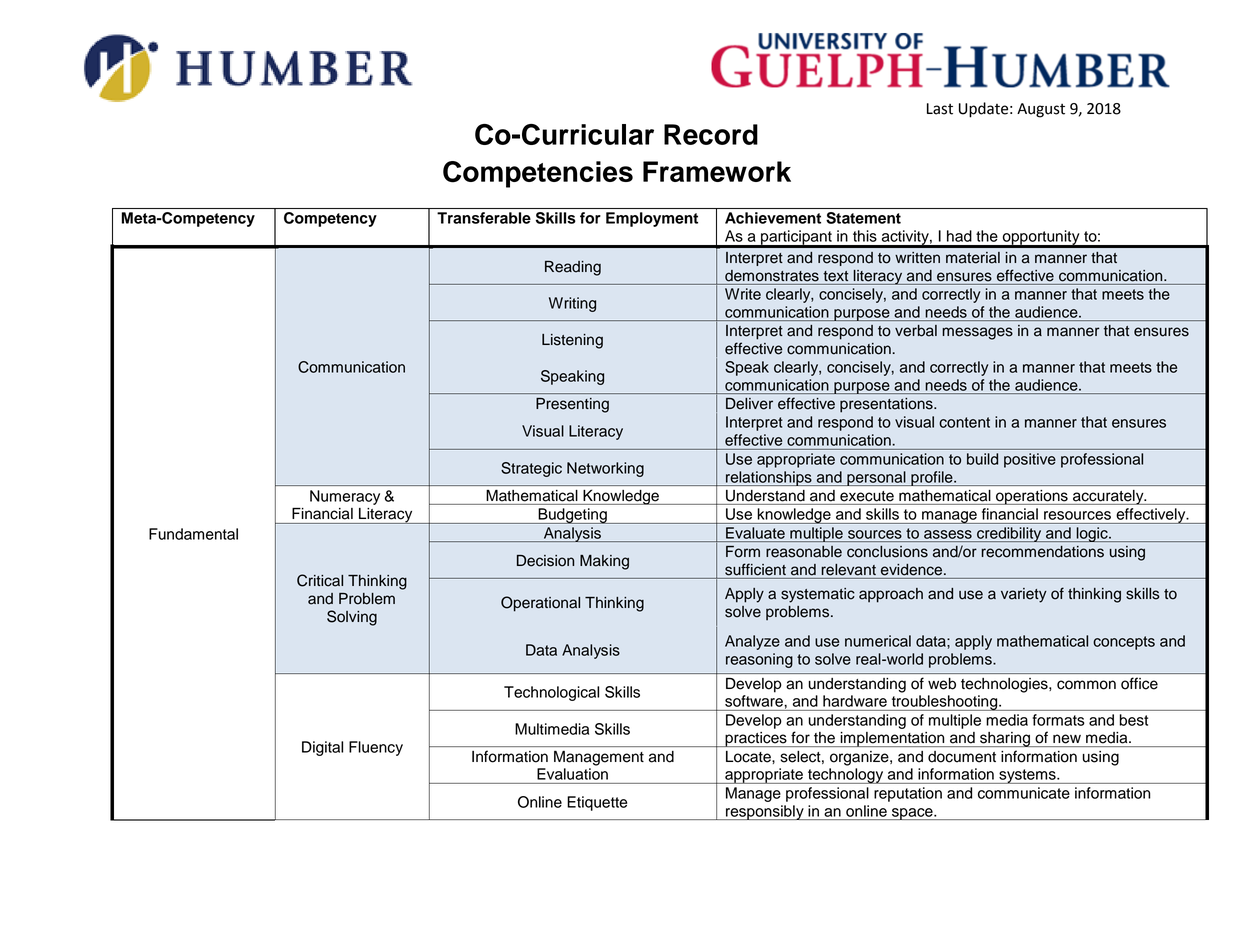  I want to click on Transferable, so click(484, 218).
